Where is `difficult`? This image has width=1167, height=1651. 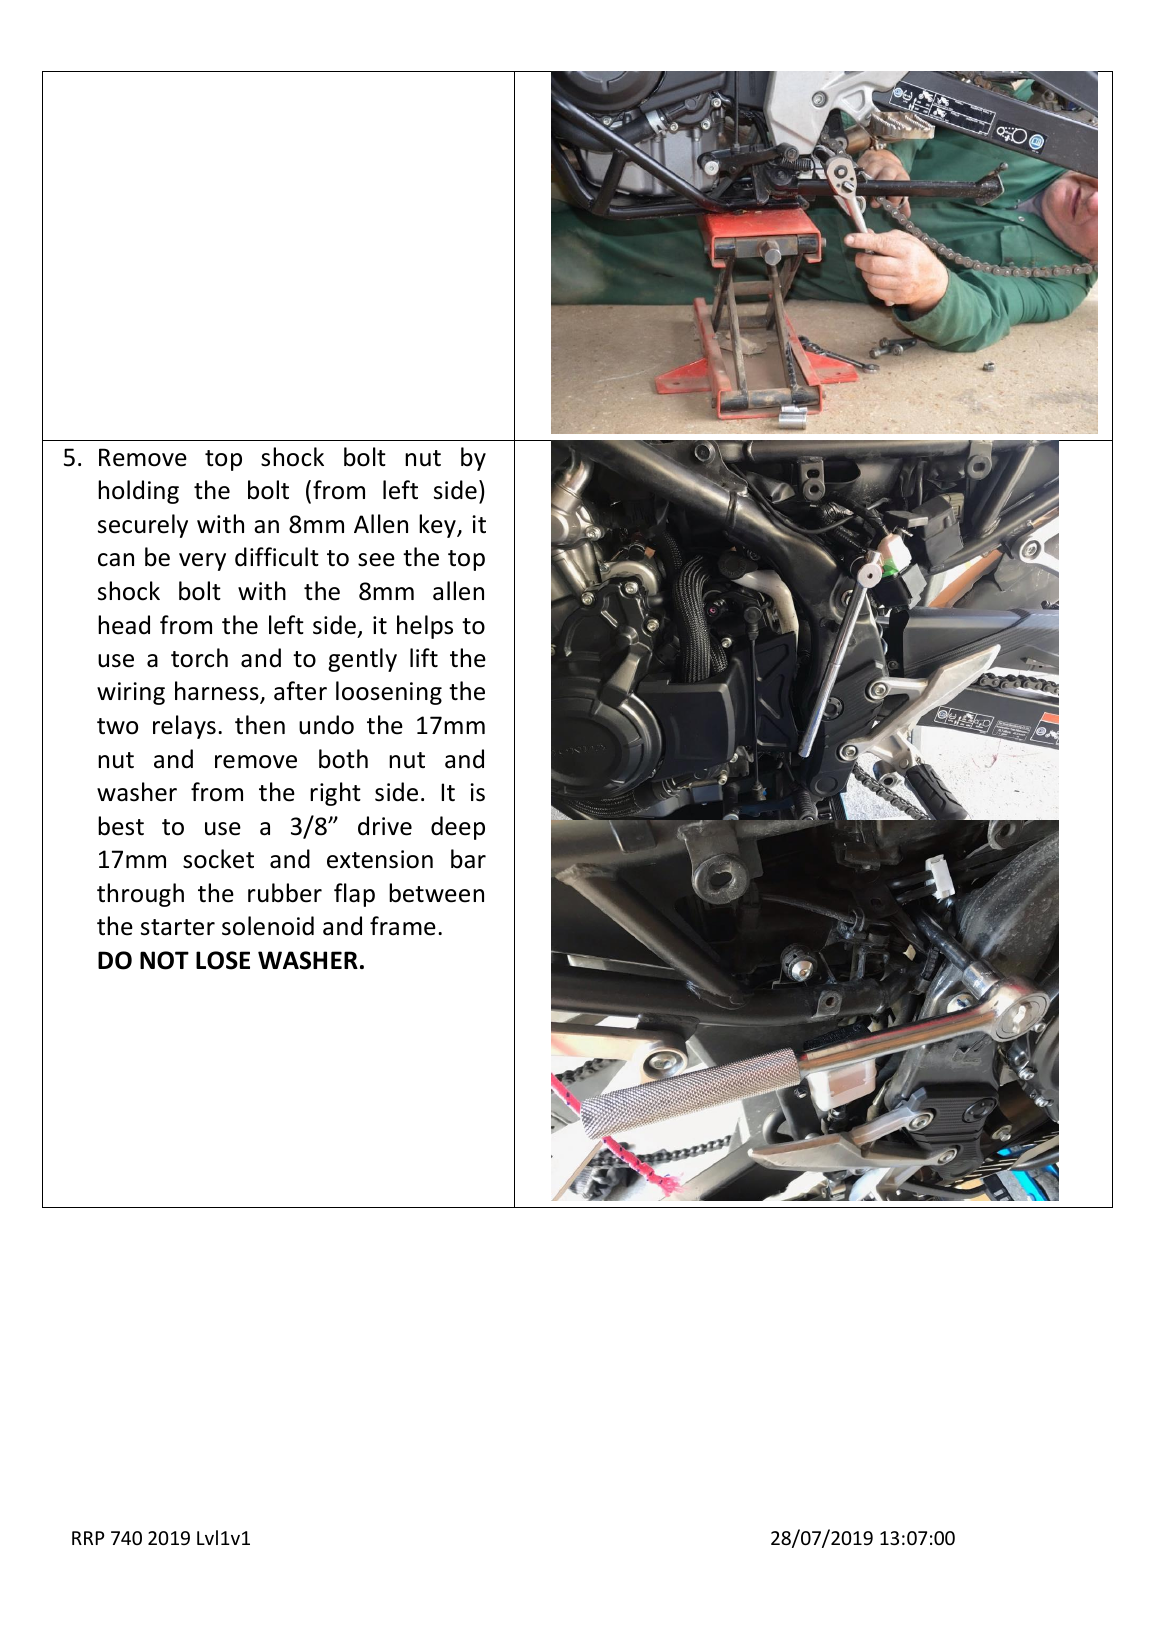
difficult is located at coordinates (277, 557).
